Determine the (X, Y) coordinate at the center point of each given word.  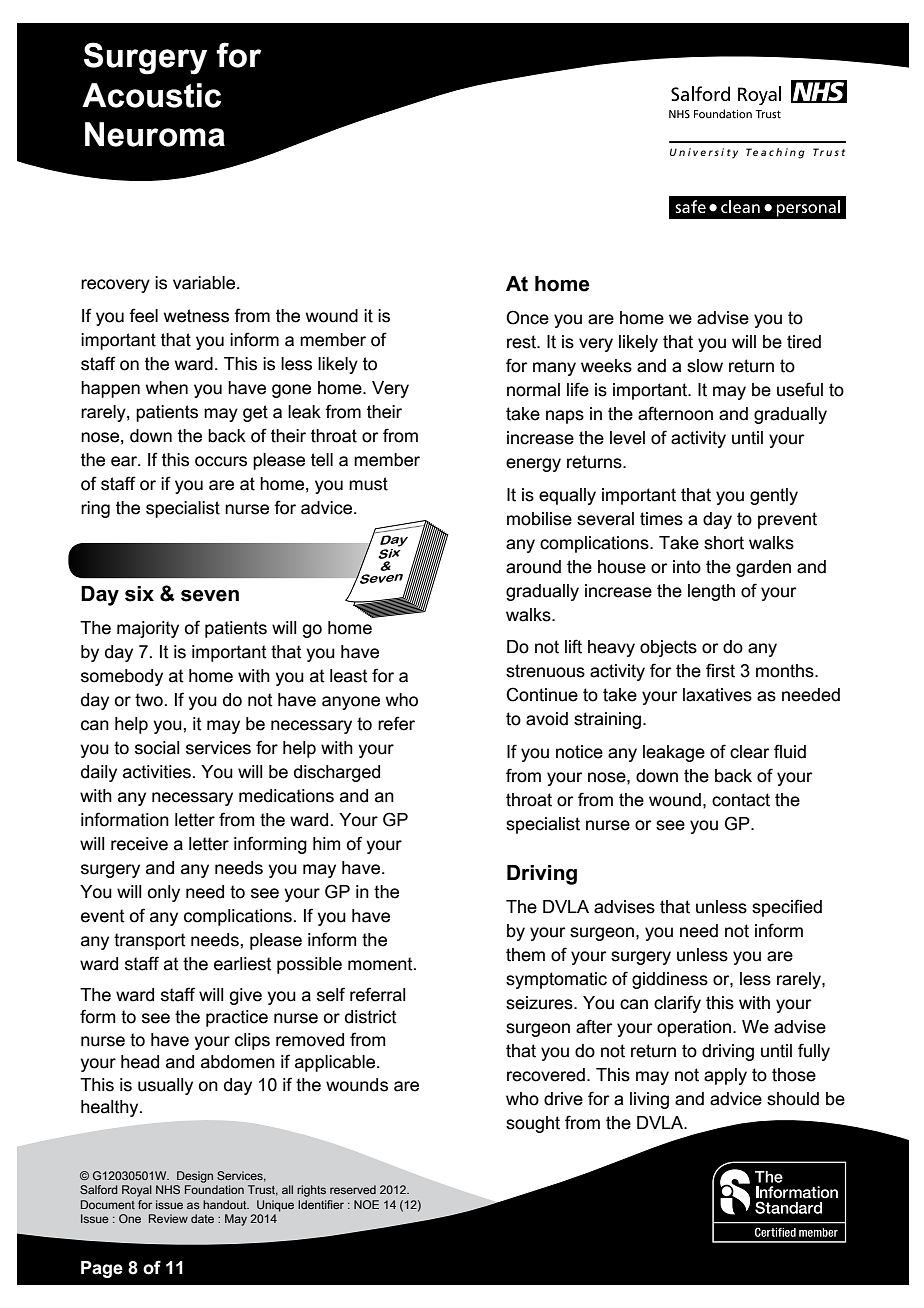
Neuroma (155, 134)
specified (787, 908)
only (164, 893)
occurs (221, 461)
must (368, 484)
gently (774, 496)
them (525, 955)
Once (527, 317)
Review (168, 1218)
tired (804, 342)
